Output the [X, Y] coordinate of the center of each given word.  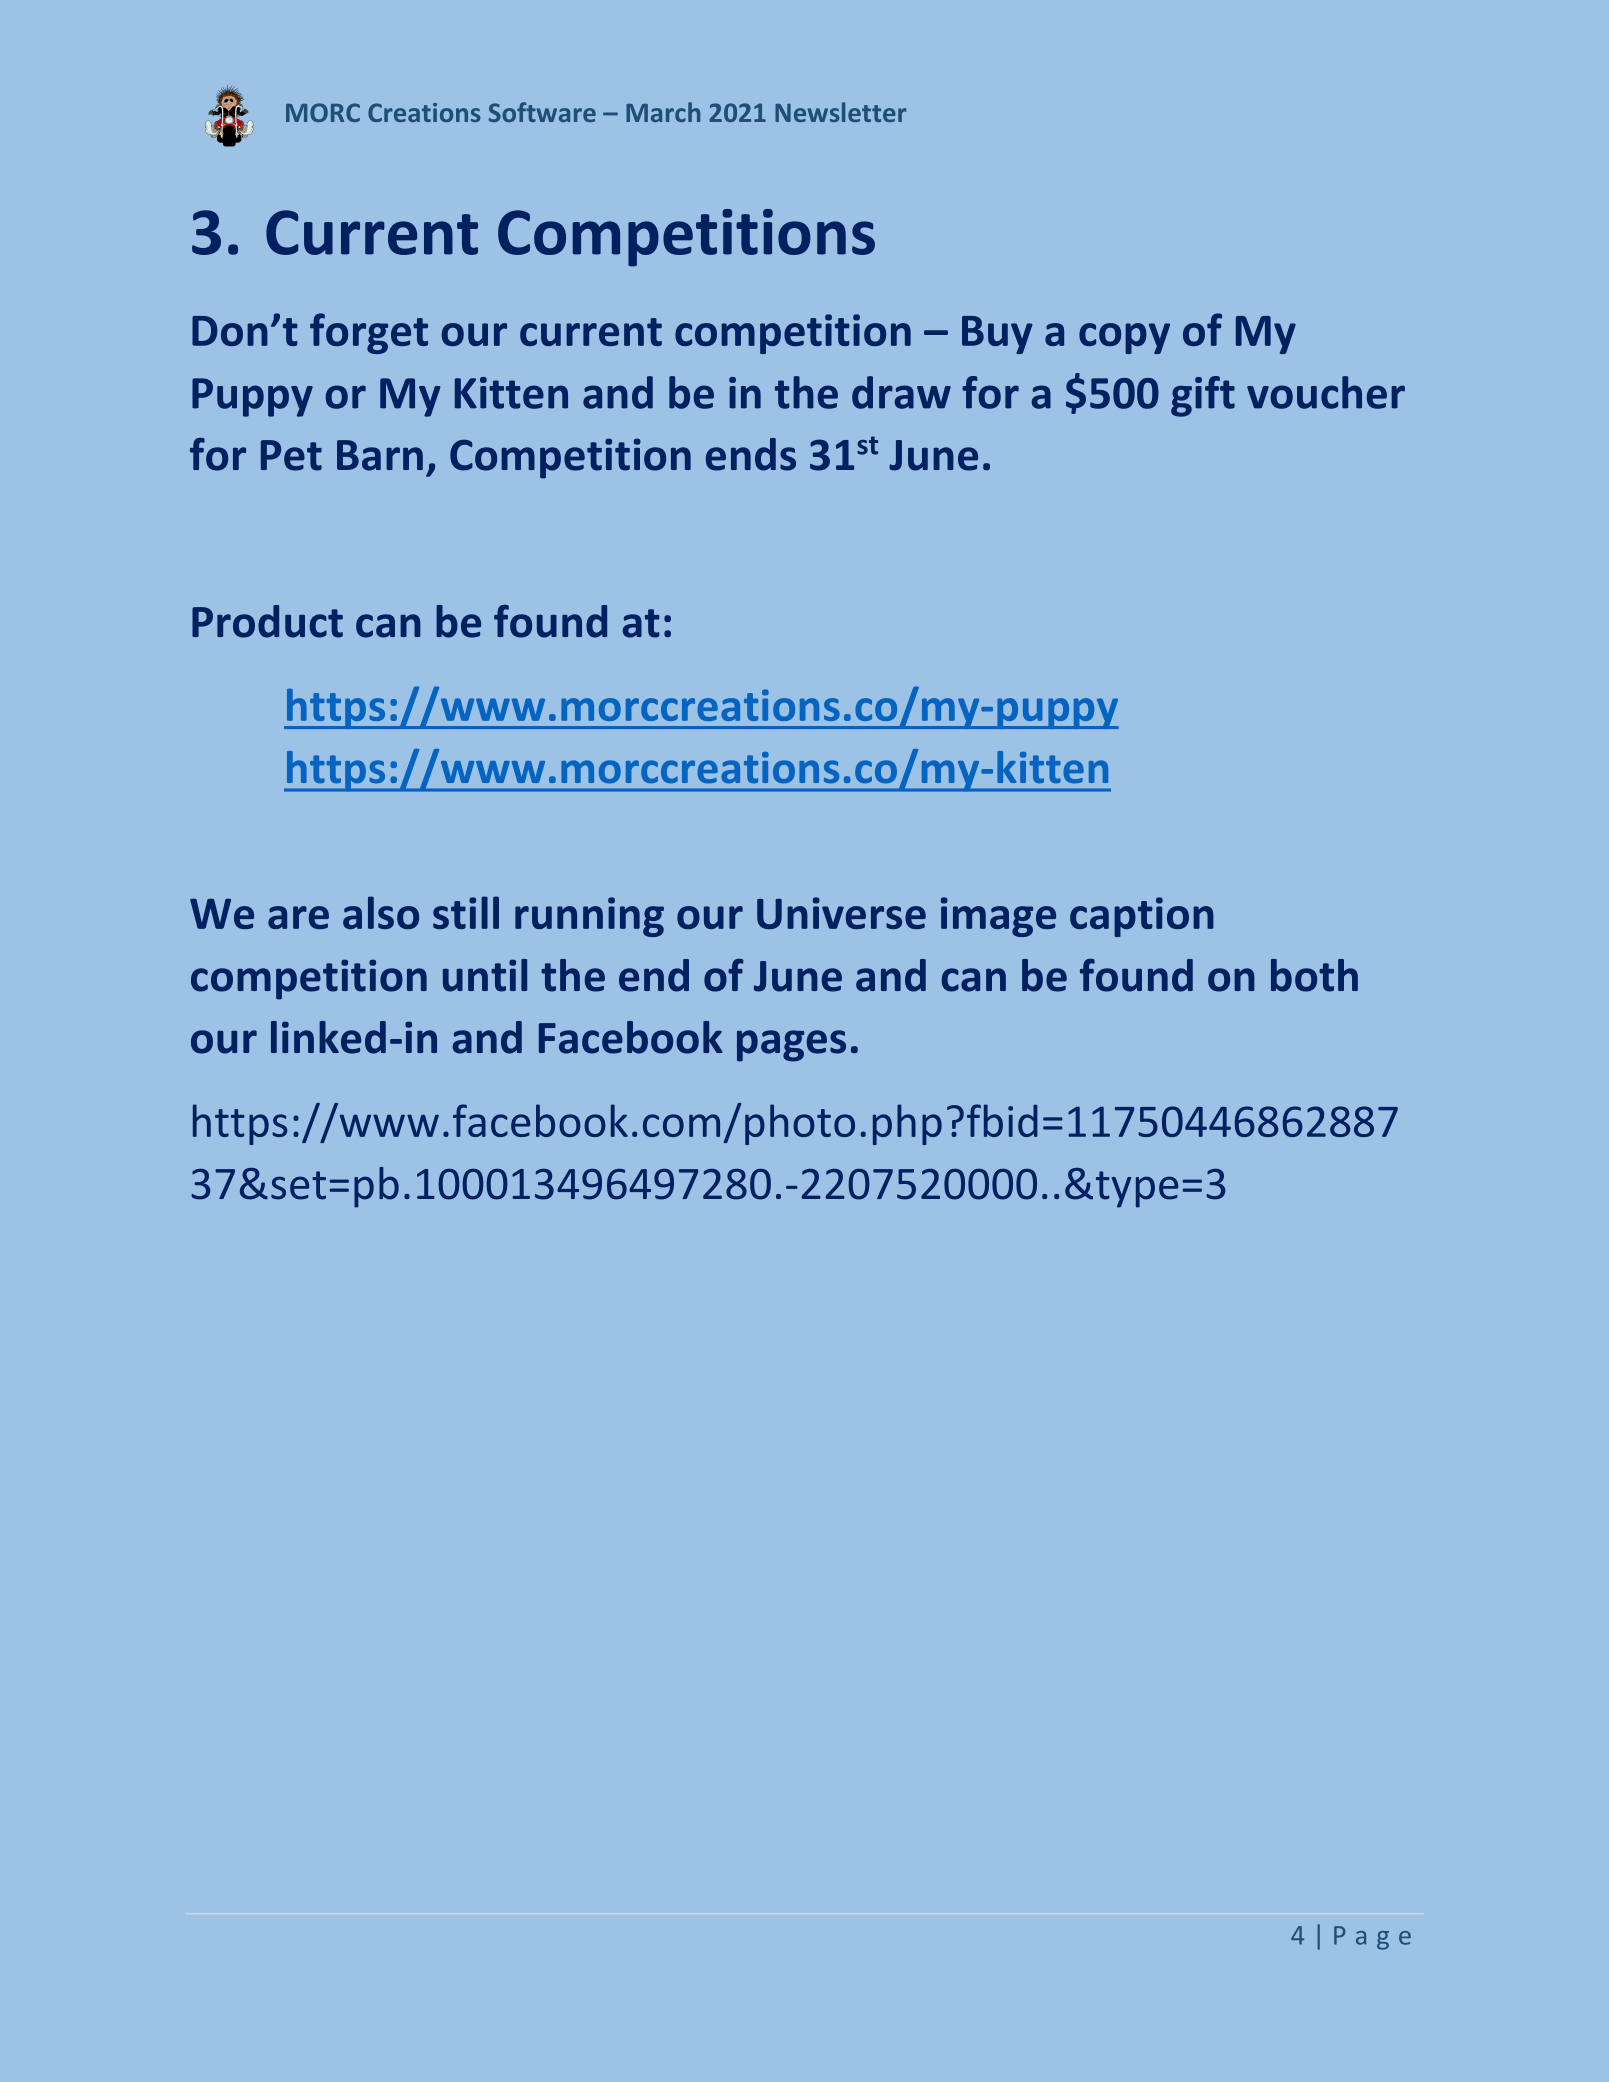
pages [791, 1046]
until [485, 975]
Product [267, 621]
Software [542, 112]
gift [1203, 396]
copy [1124, 338]
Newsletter [840, 112]
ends [751, 454]
